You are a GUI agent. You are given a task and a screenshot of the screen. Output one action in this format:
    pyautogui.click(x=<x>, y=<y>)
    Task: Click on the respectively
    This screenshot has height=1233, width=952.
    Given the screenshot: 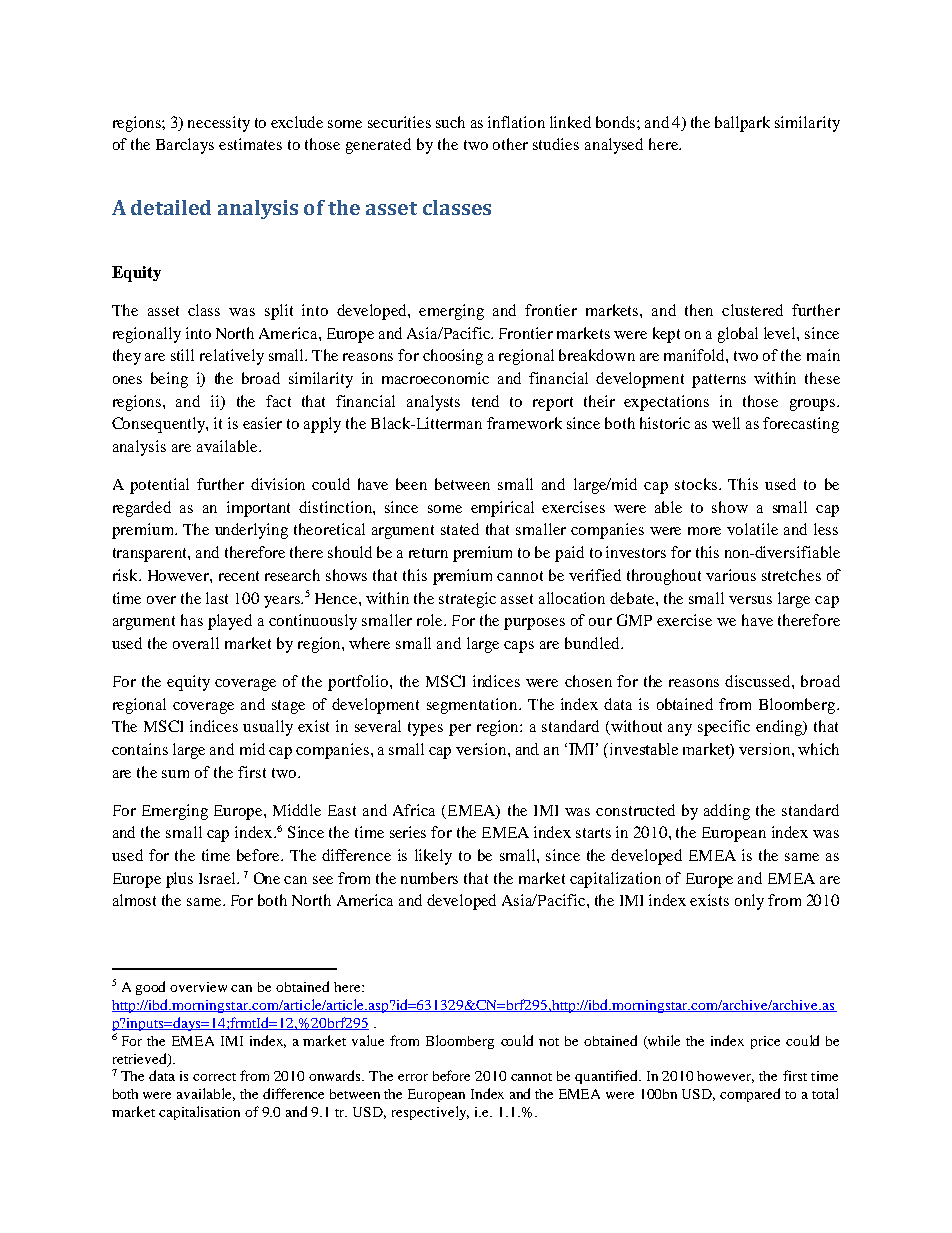 What is the action you would take?
    pyautogui.click(x=430, y=1113)
